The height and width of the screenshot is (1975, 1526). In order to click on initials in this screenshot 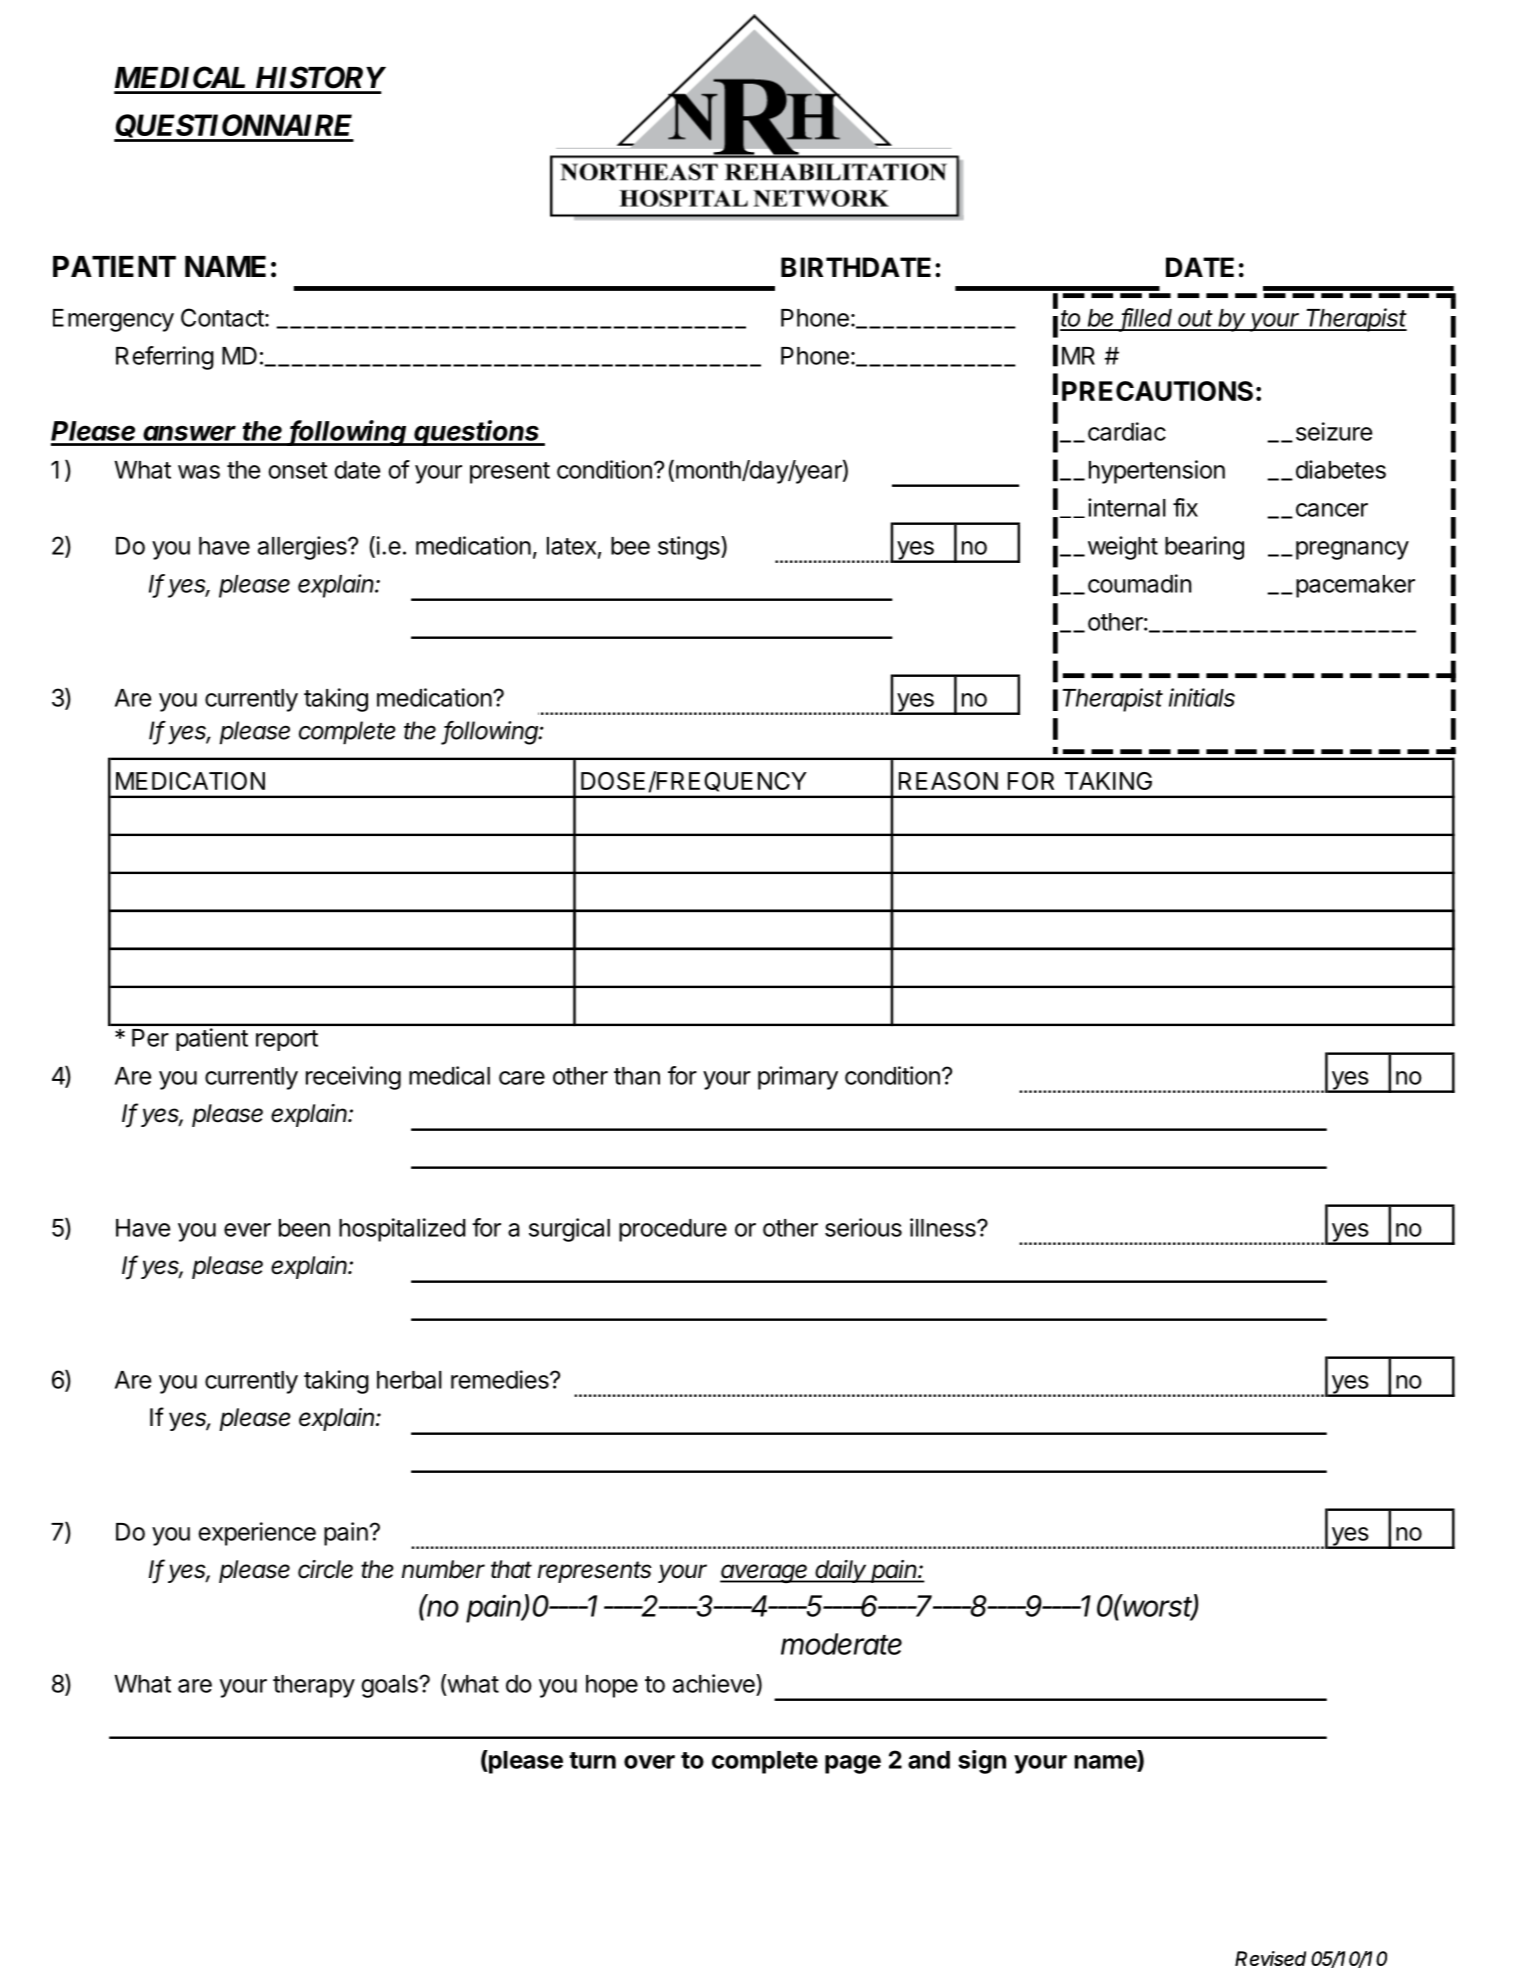, I will do `click(1202, 697)`.
